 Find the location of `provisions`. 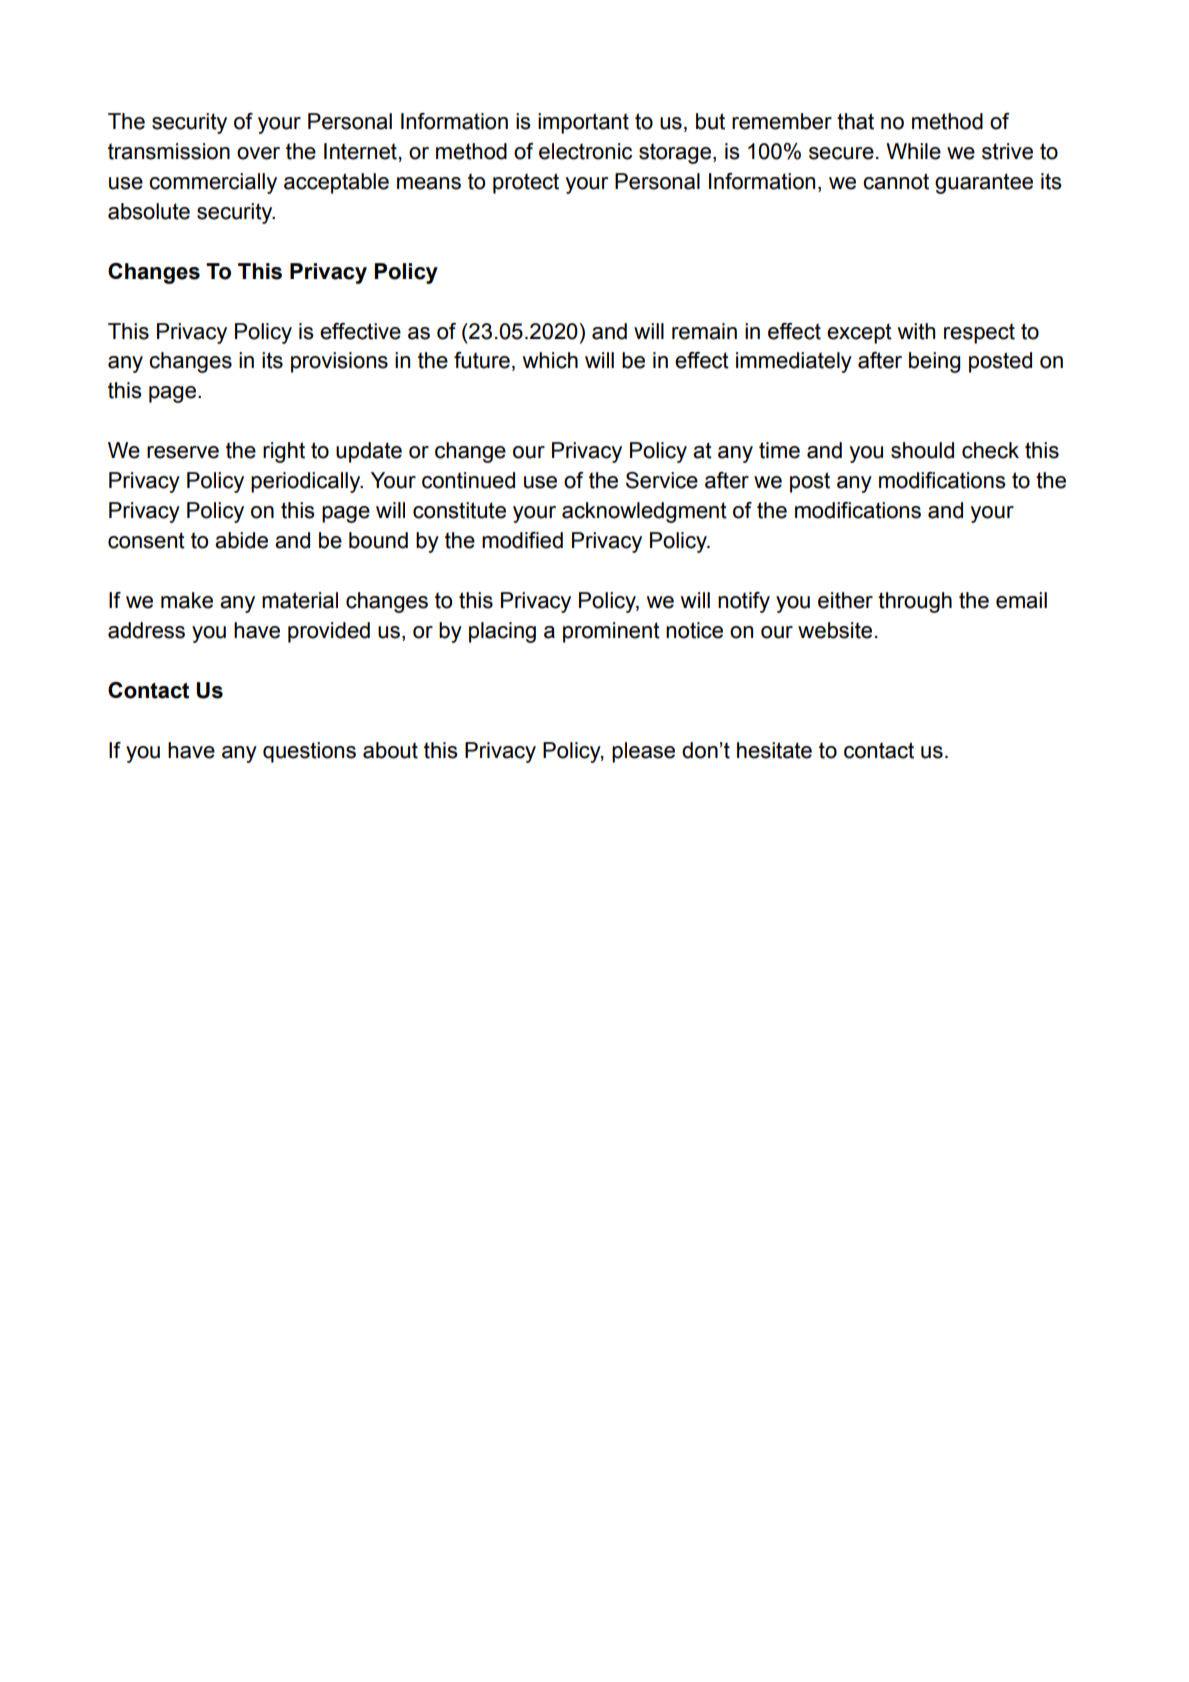

provisions is located at coordinates (339, 362).
